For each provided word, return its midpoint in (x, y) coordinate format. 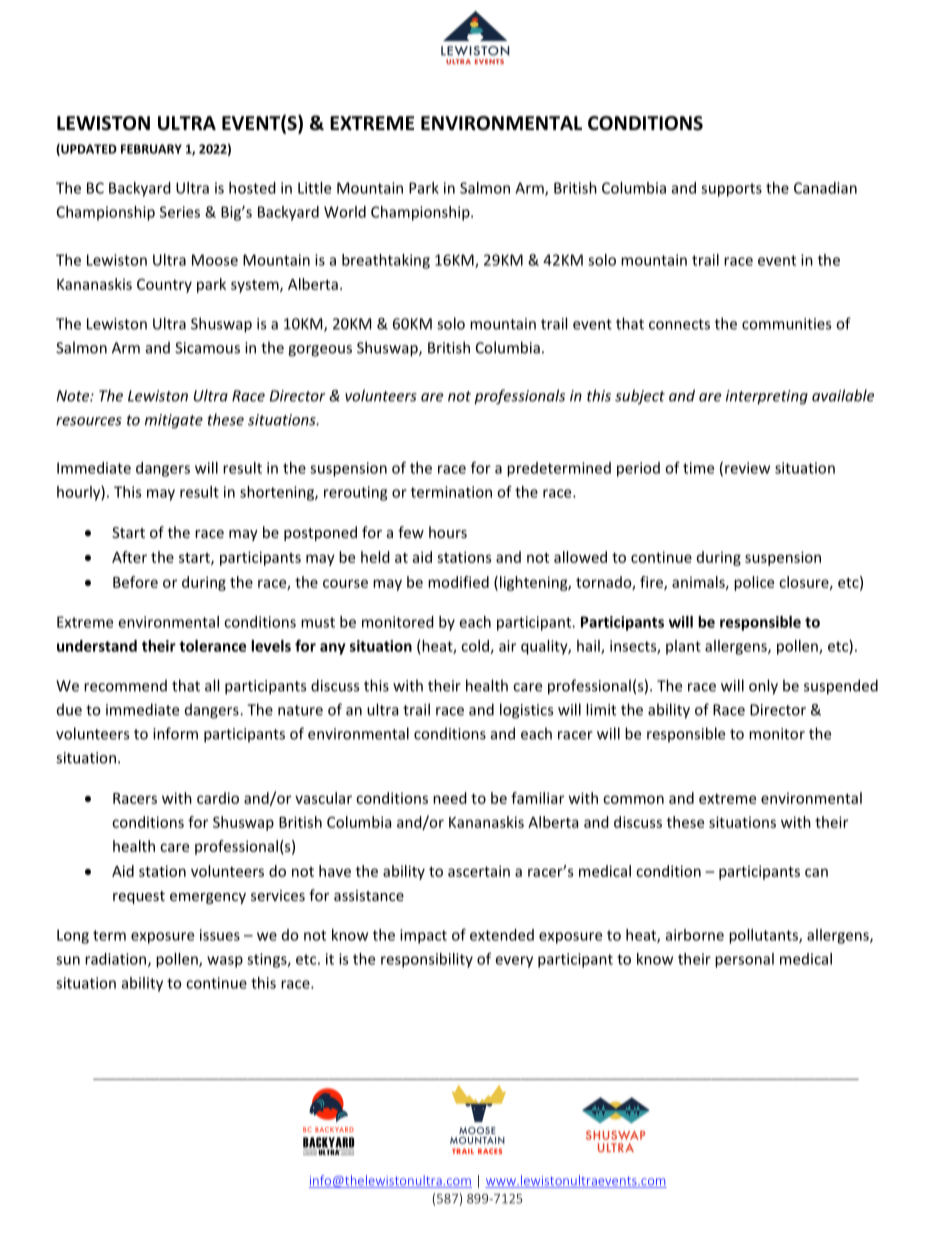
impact (423, 936)
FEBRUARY (151, 149)
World (345, 212)
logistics (526, 711)
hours (448, 532)
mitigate (174, 421)
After (129, 557)
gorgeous (320, 351)
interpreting (767, 397)
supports (731, 190)
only (763, 687)
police (754, 583)
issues (220, 935)
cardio (218, 798)
